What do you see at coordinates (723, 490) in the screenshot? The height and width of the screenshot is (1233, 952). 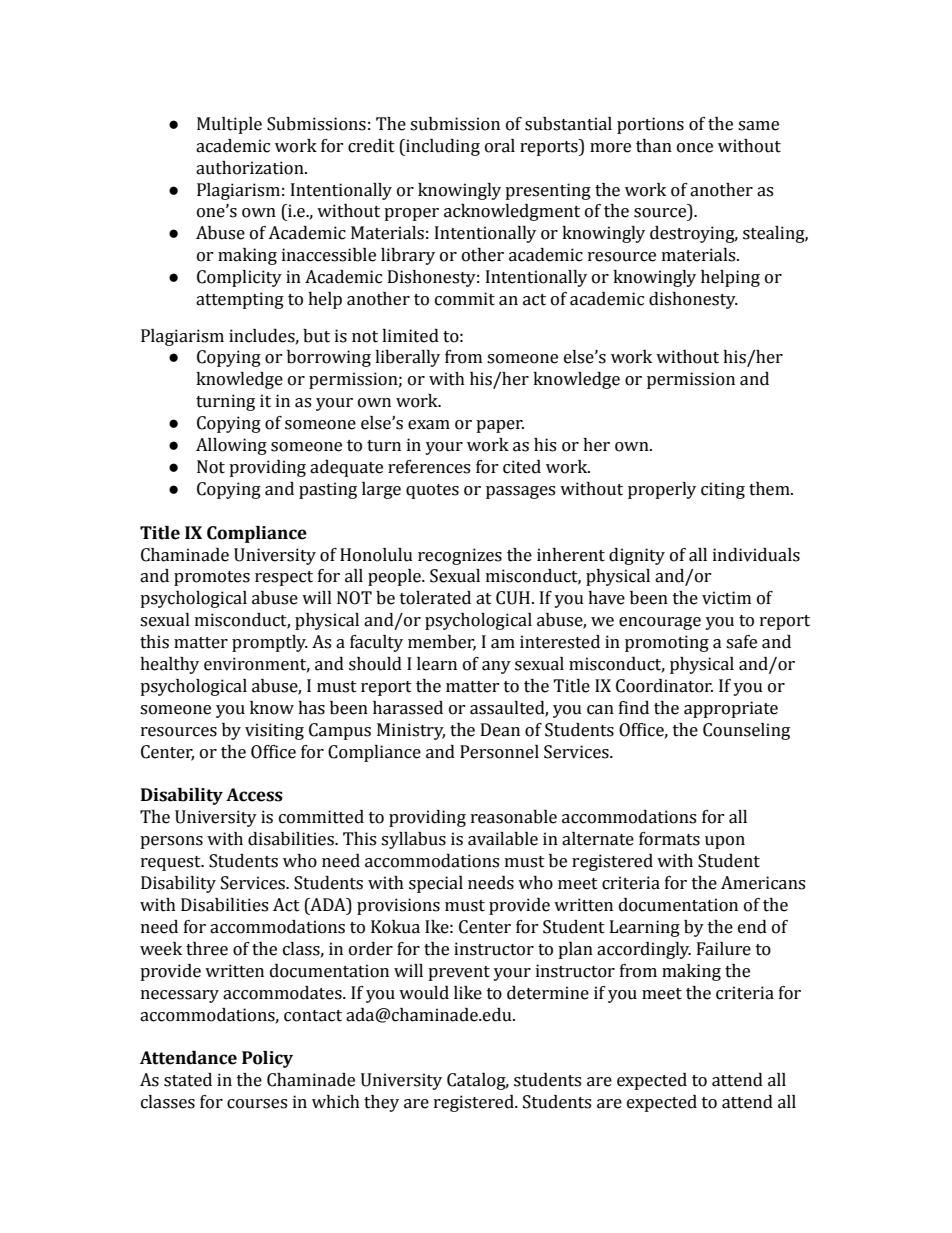 I see `citing` at bounding box center [723, 490].
